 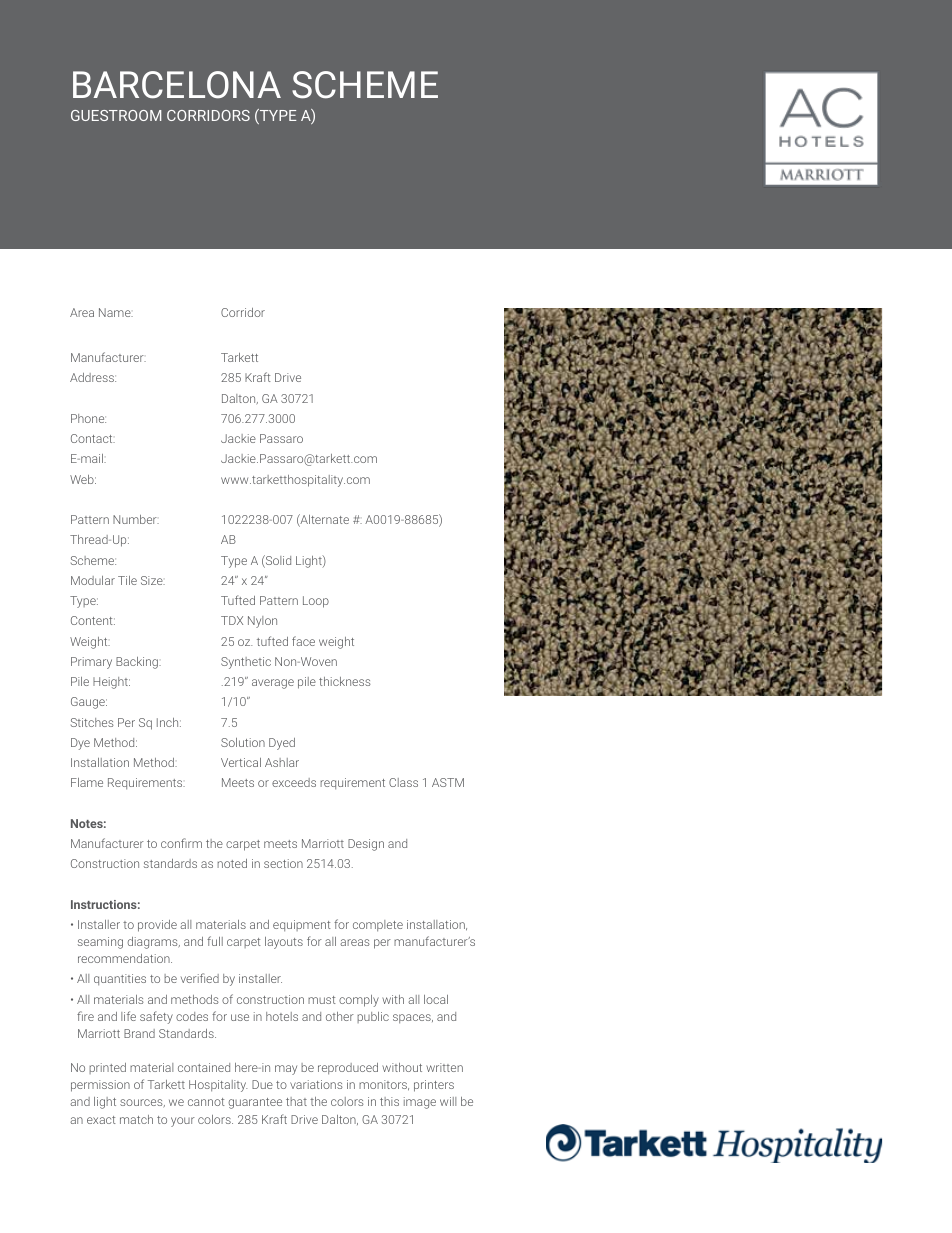 What do you see at coordinates (389, 1101) in the document?
I see `this` at bounding box center [389, 1101].
